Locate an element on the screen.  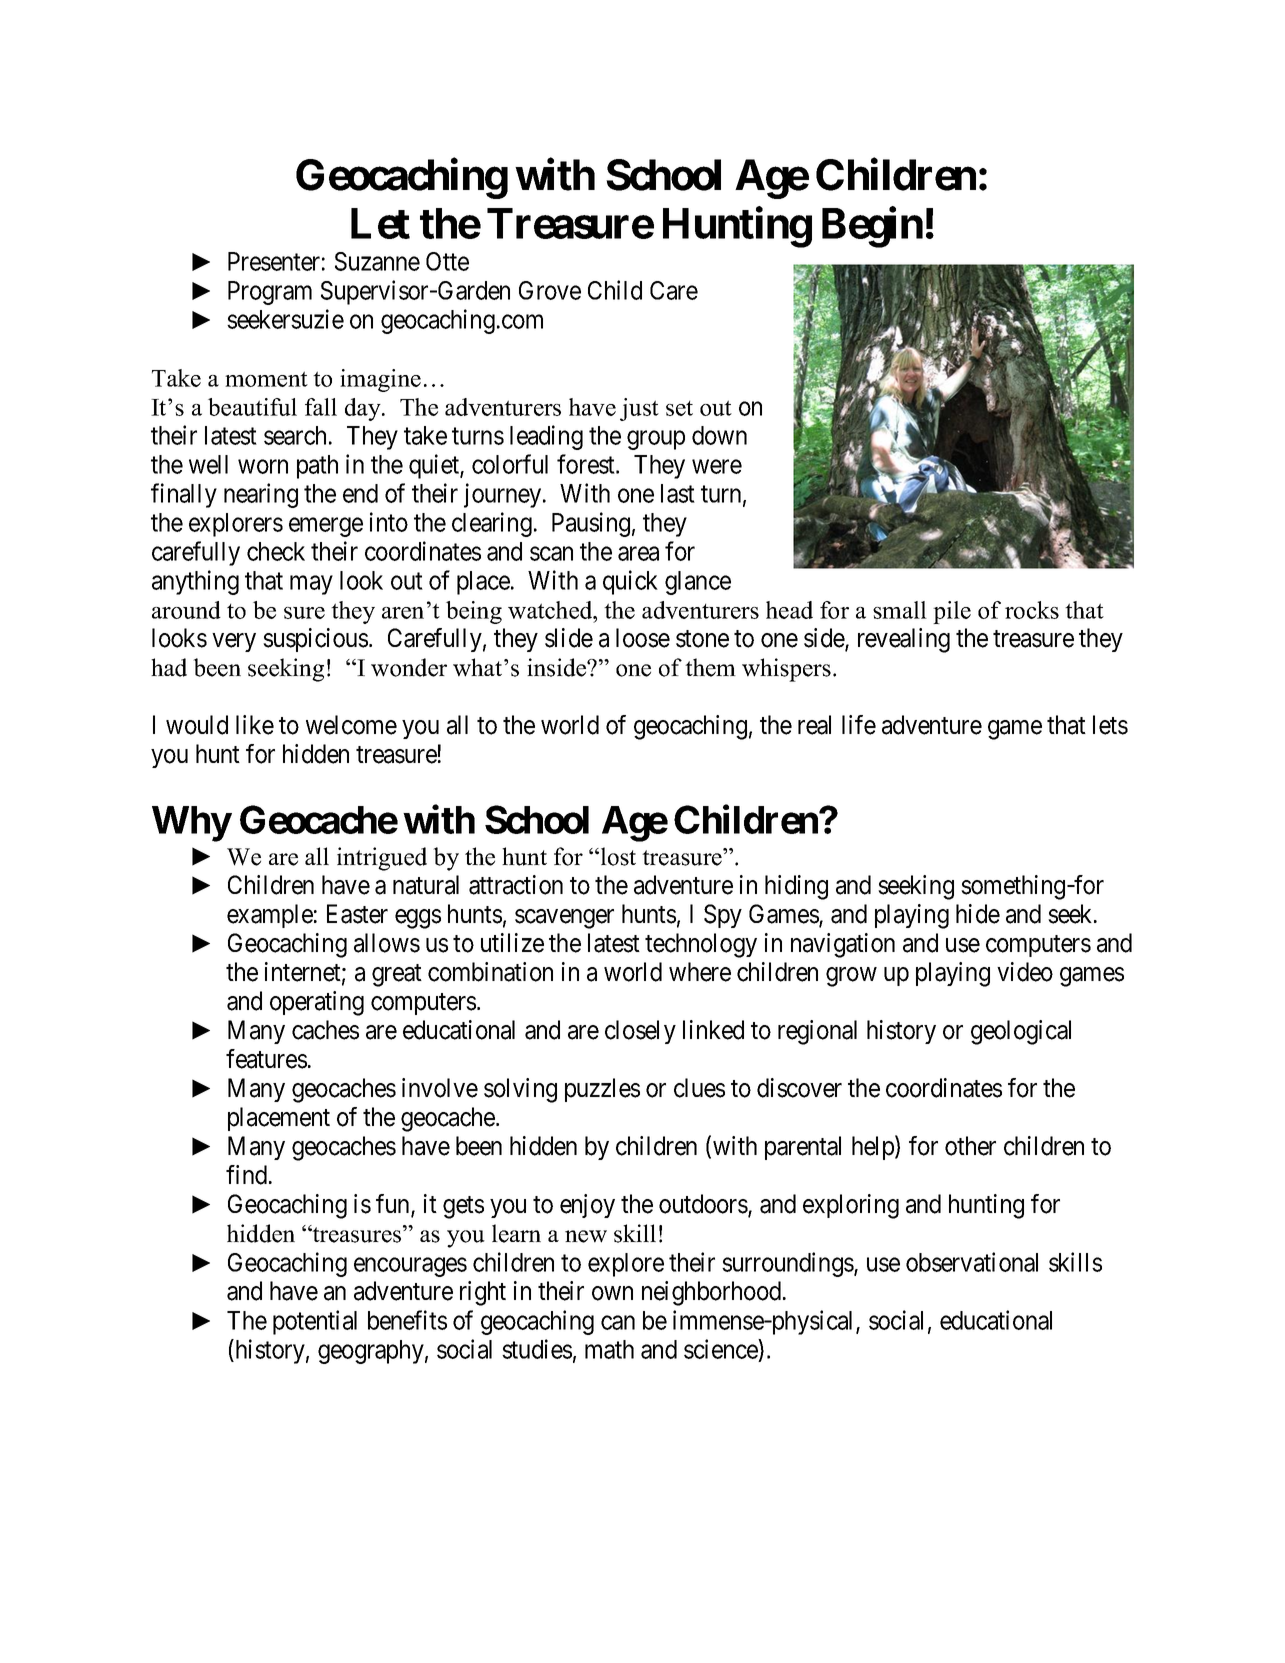
observational is located at coordinates (972, 1262).
